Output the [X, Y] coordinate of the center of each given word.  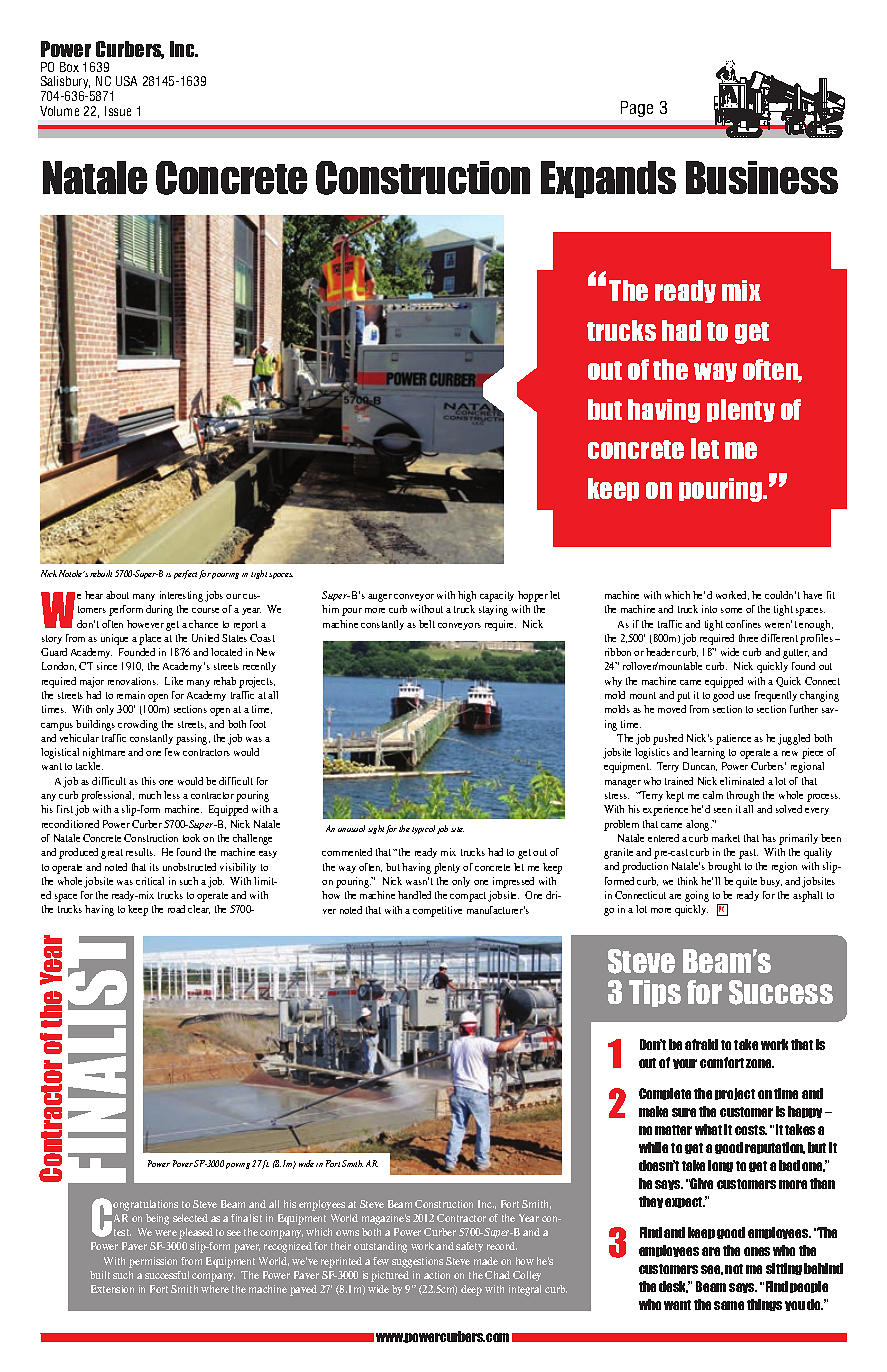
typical [423, 829]
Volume [59, 111]
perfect [185, 574]
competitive [437, 911]
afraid [701, 1044]
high [467, 596]
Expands [608, 179]
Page [637, 109]
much [150, 795]
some [731, 610]
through [743, 796]
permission [153, 1262]
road [176, 909]
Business [762, 177]
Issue [118, 111]
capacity [497, 596]
